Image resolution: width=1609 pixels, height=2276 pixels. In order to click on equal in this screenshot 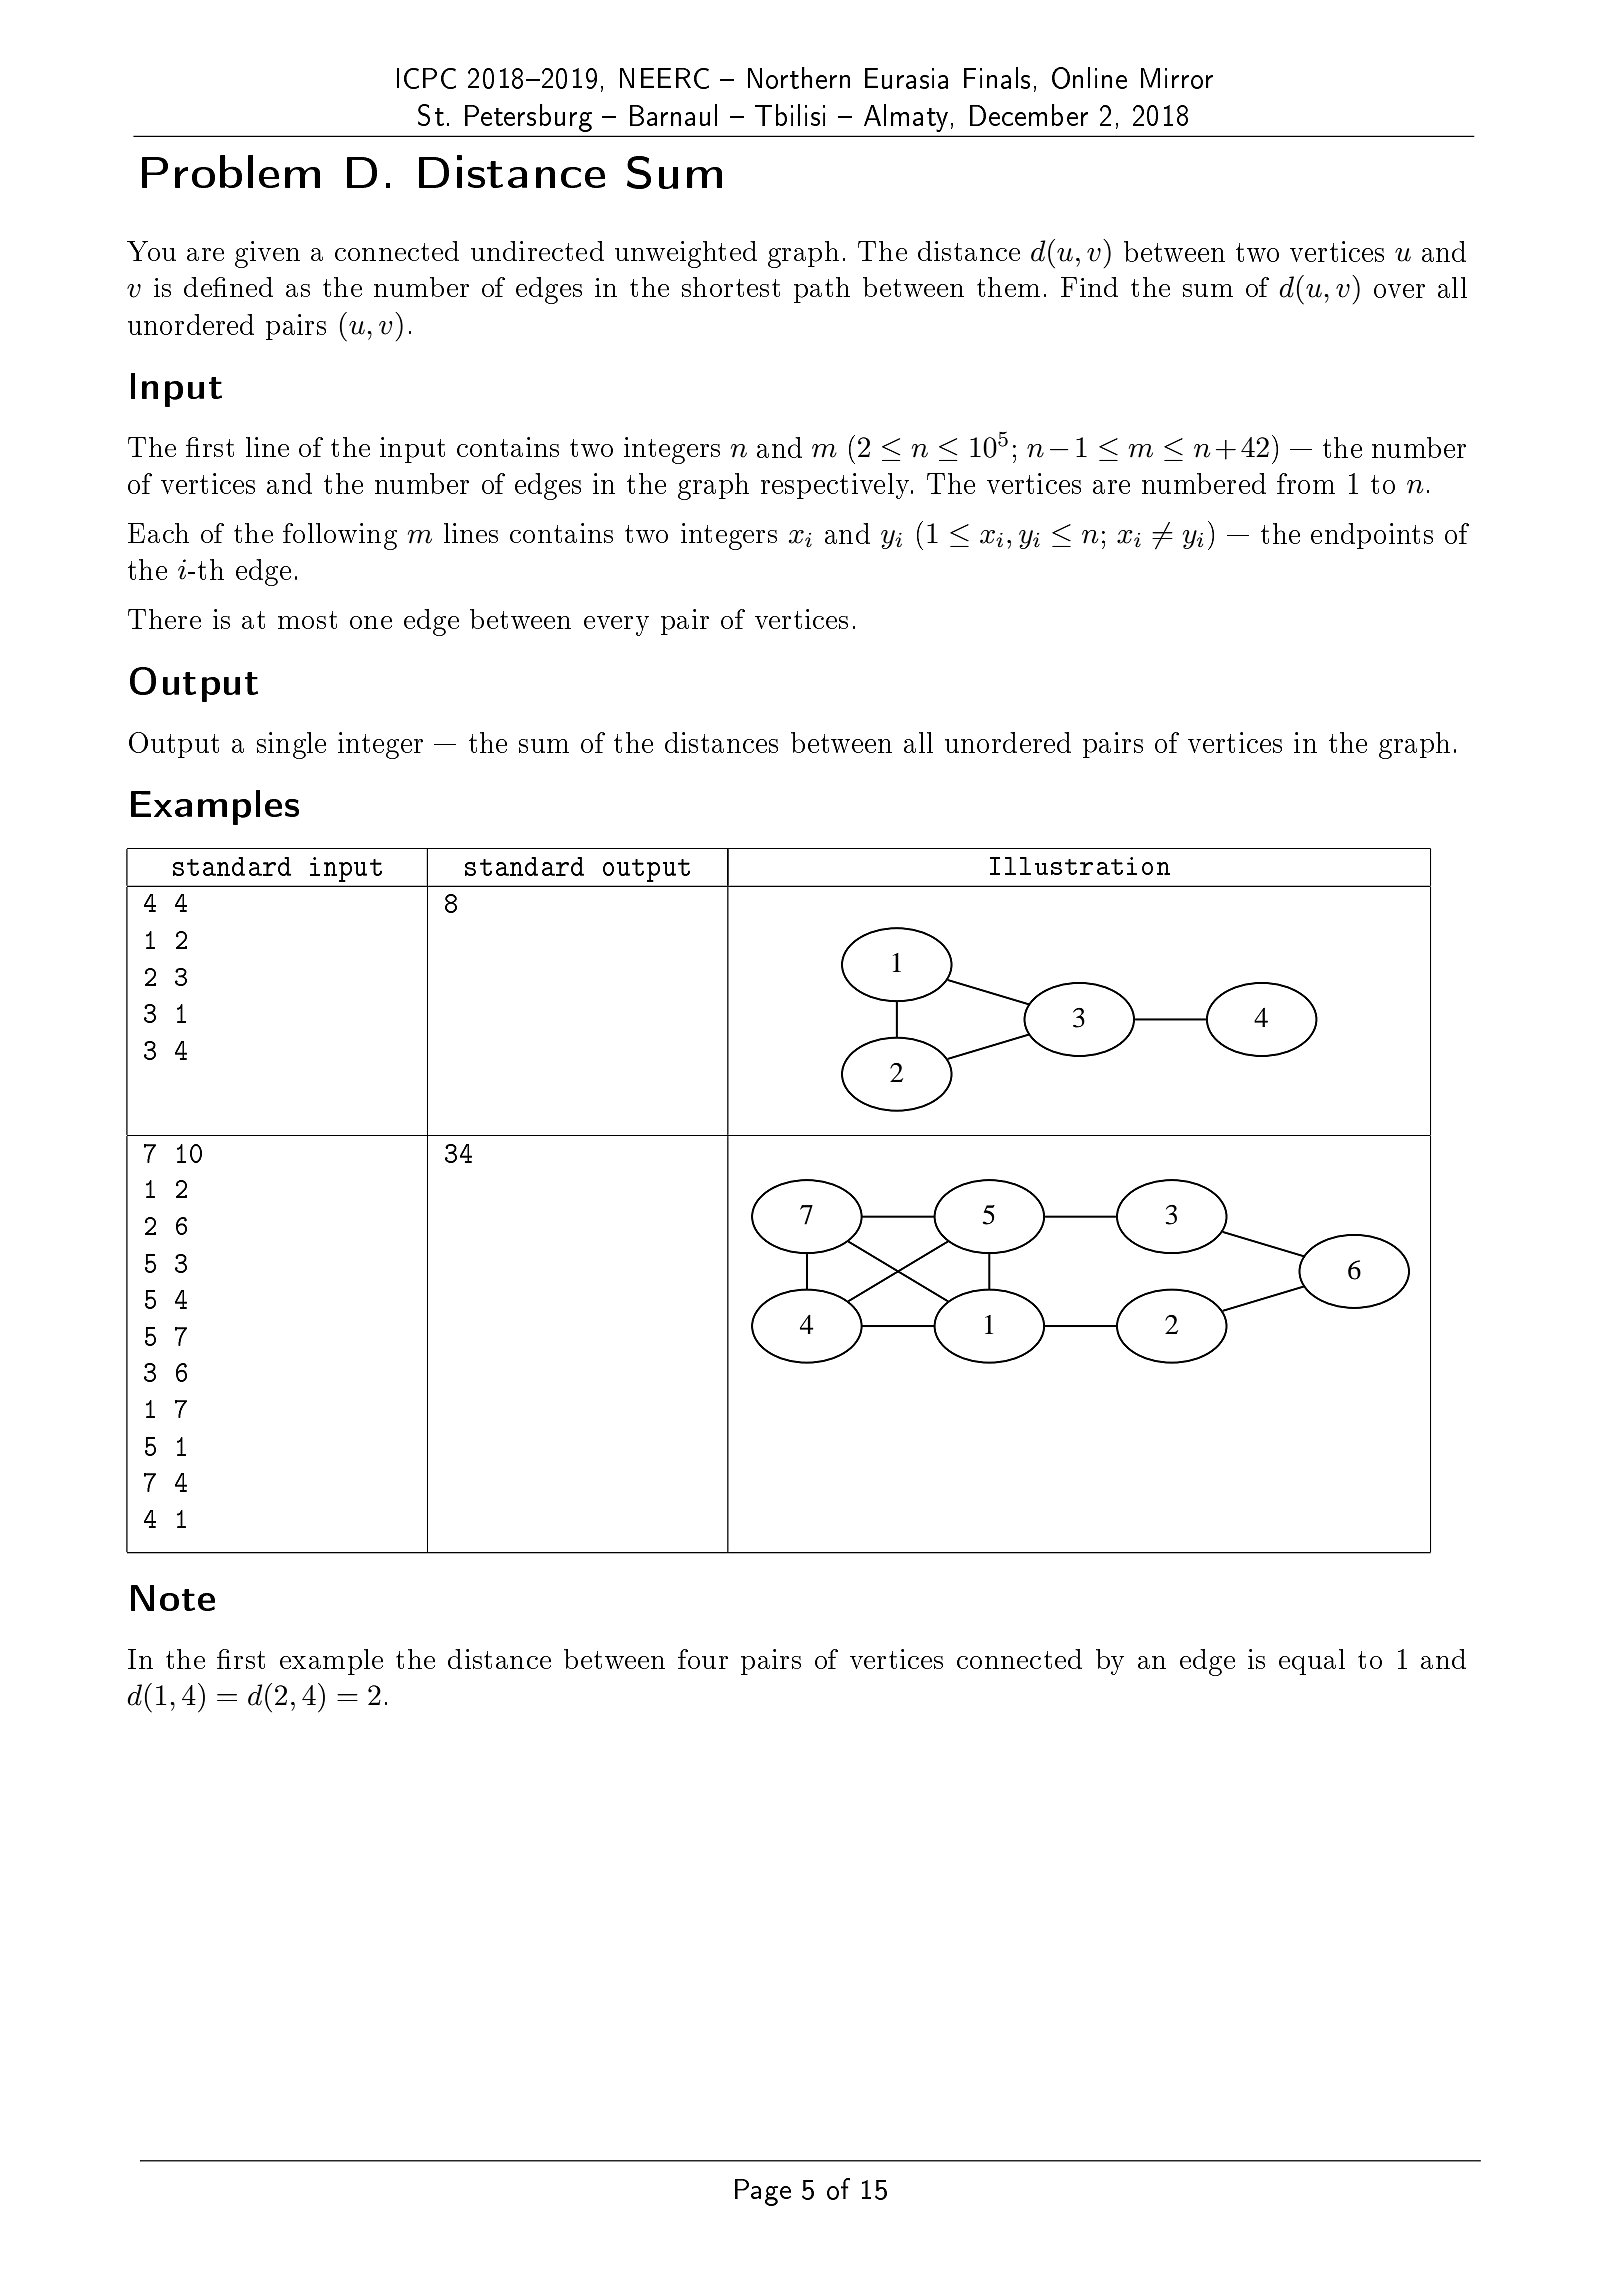, I will do `click(1312, 1662)`.
